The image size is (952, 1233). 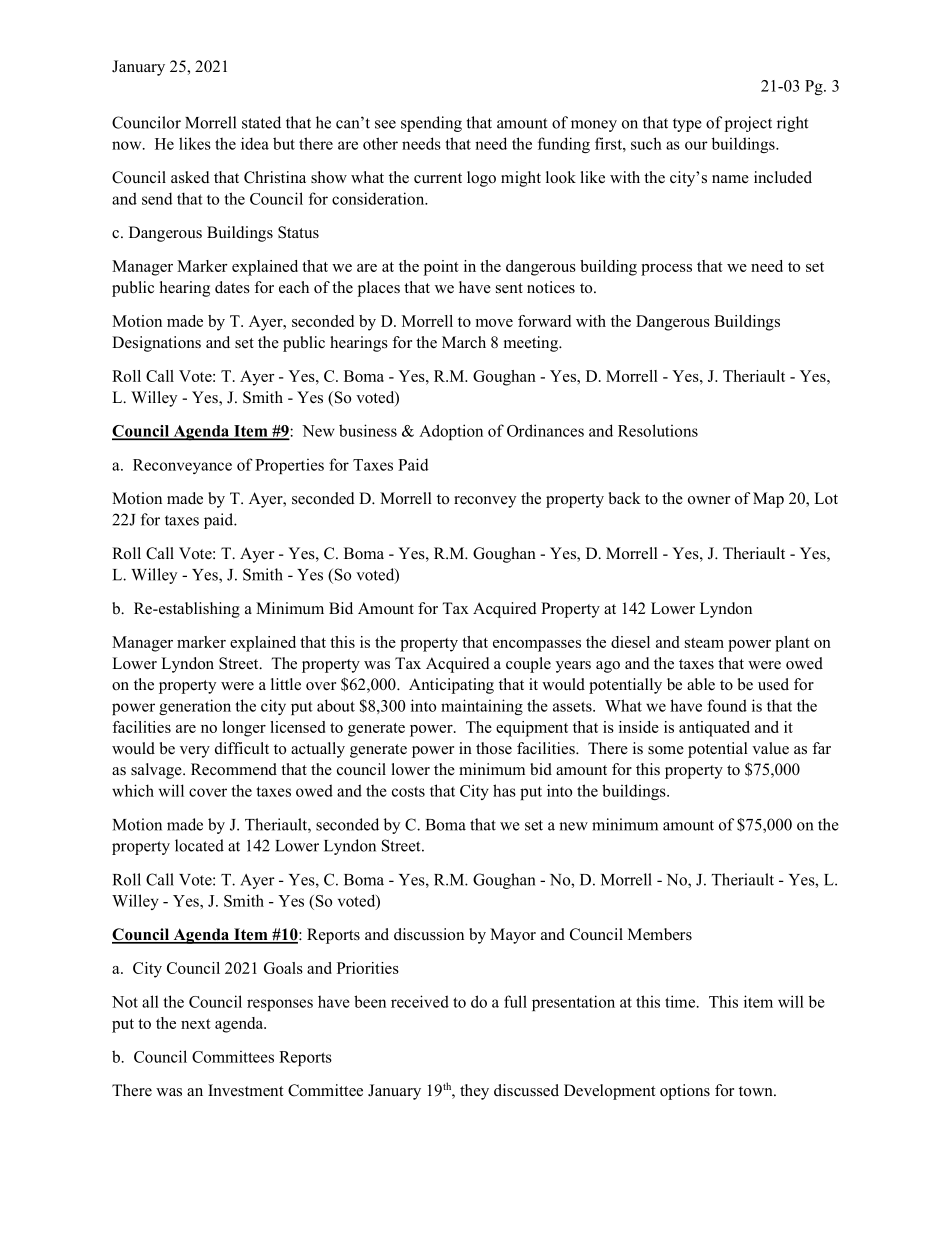 What do you see at coordinates (255, 143) in the screenshot?
I see `idea` at bounding box center [255, 143].
